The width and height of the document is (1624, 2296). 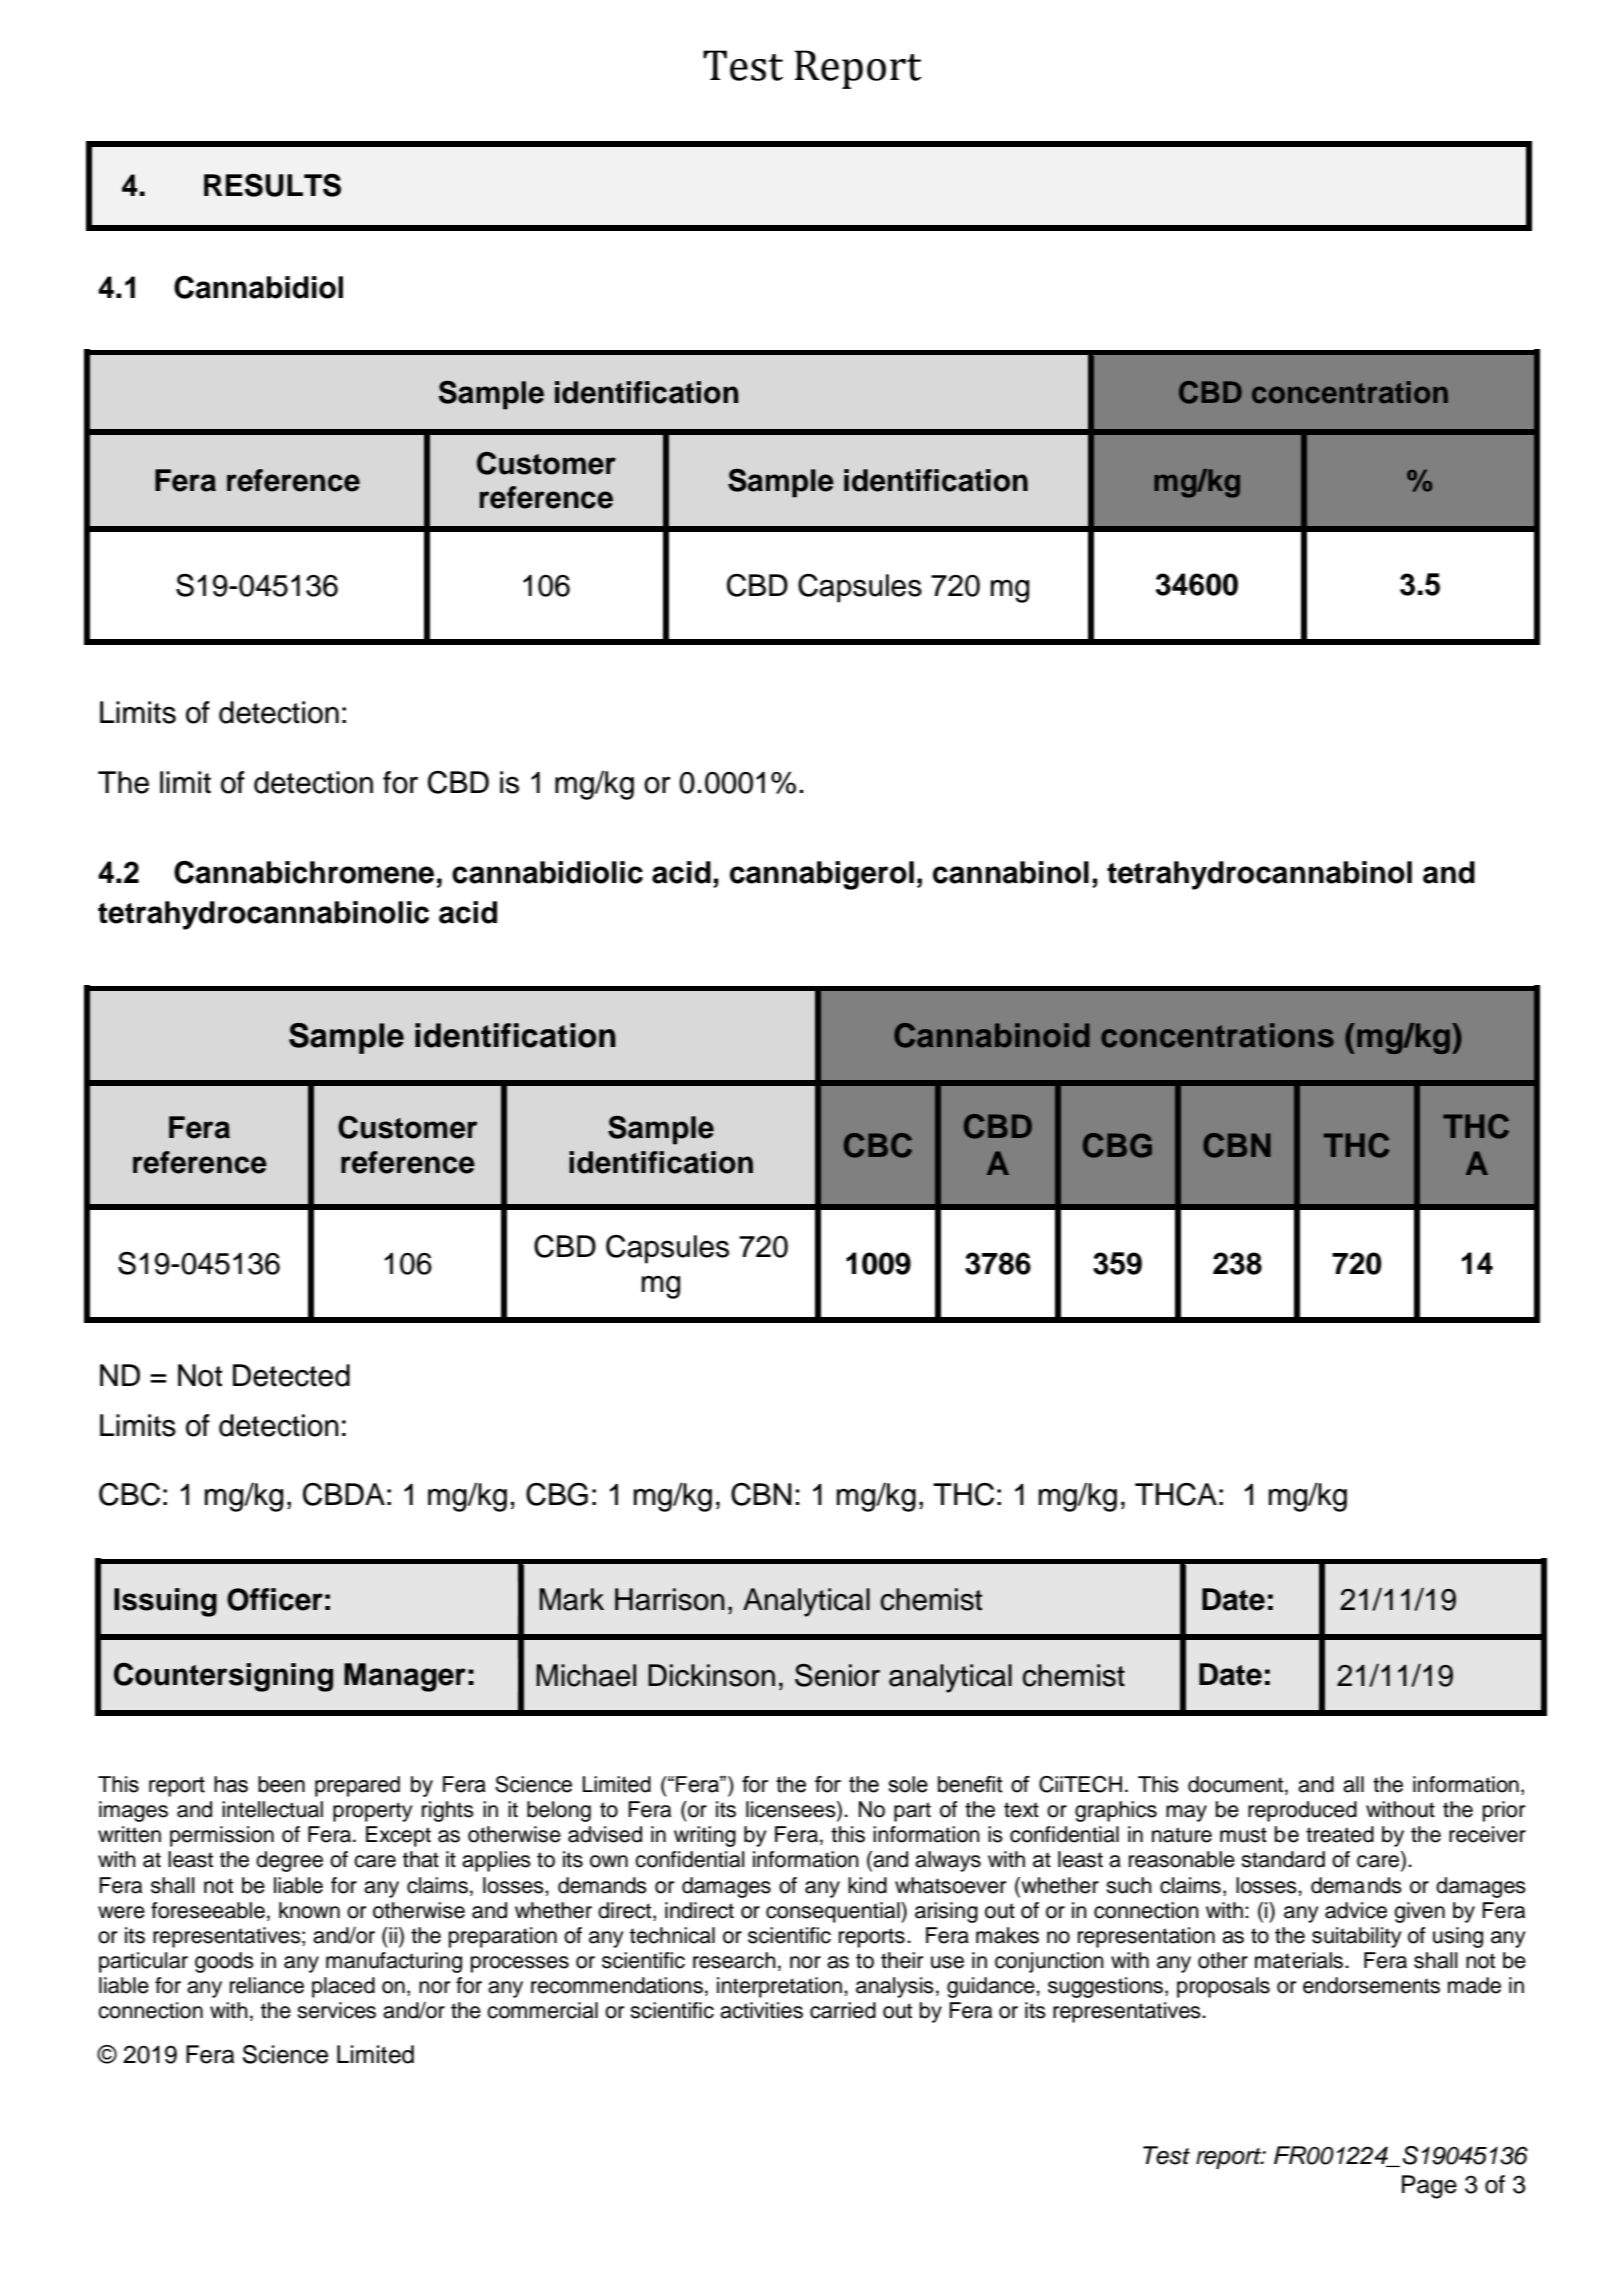 What do you see at coordinates (1302, 1811) in the document?
I see `reproduced` at bounding box center [1302, 1811].
